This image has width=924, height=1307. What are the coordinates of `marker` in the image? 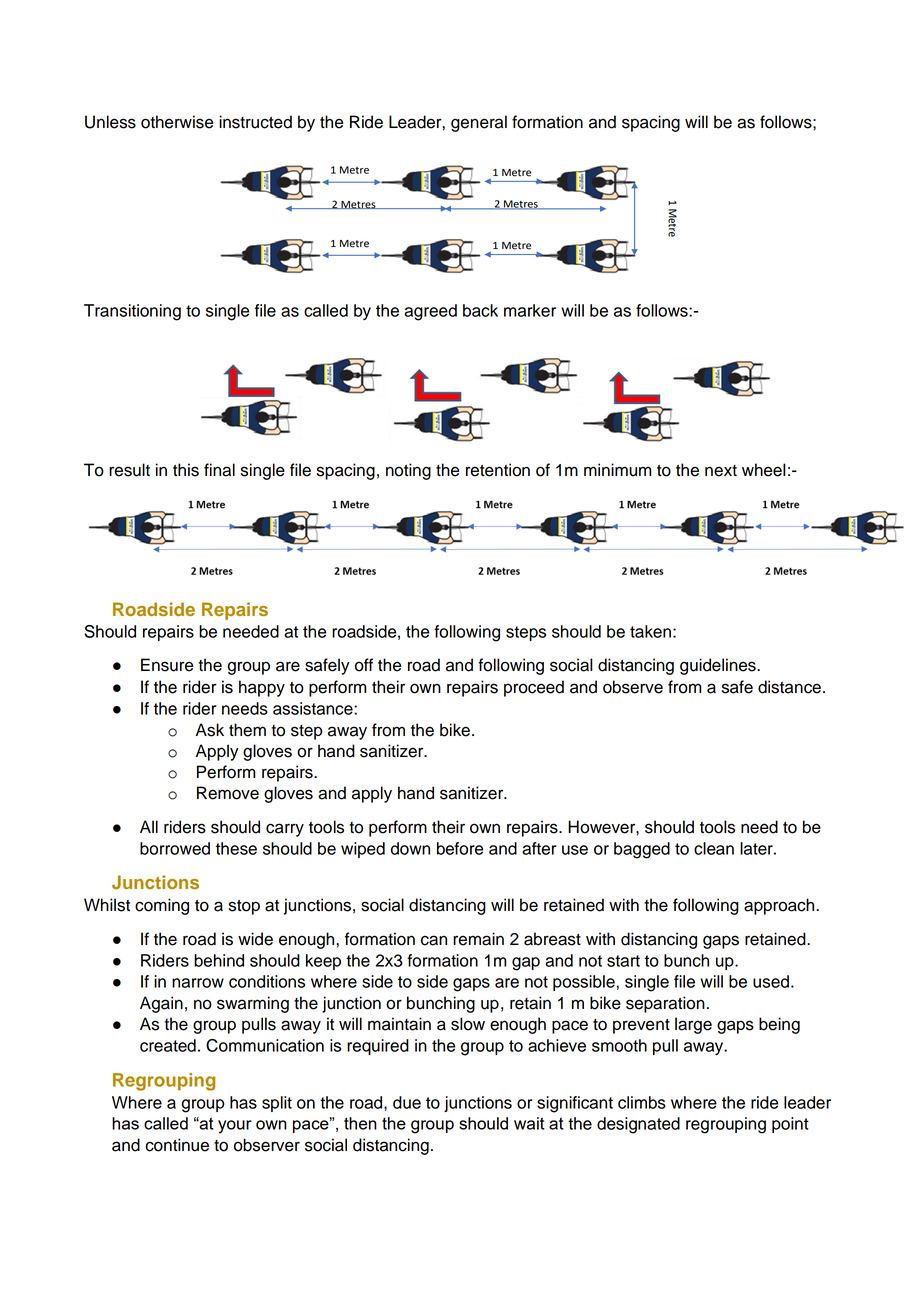 It's located at (530, 310).
